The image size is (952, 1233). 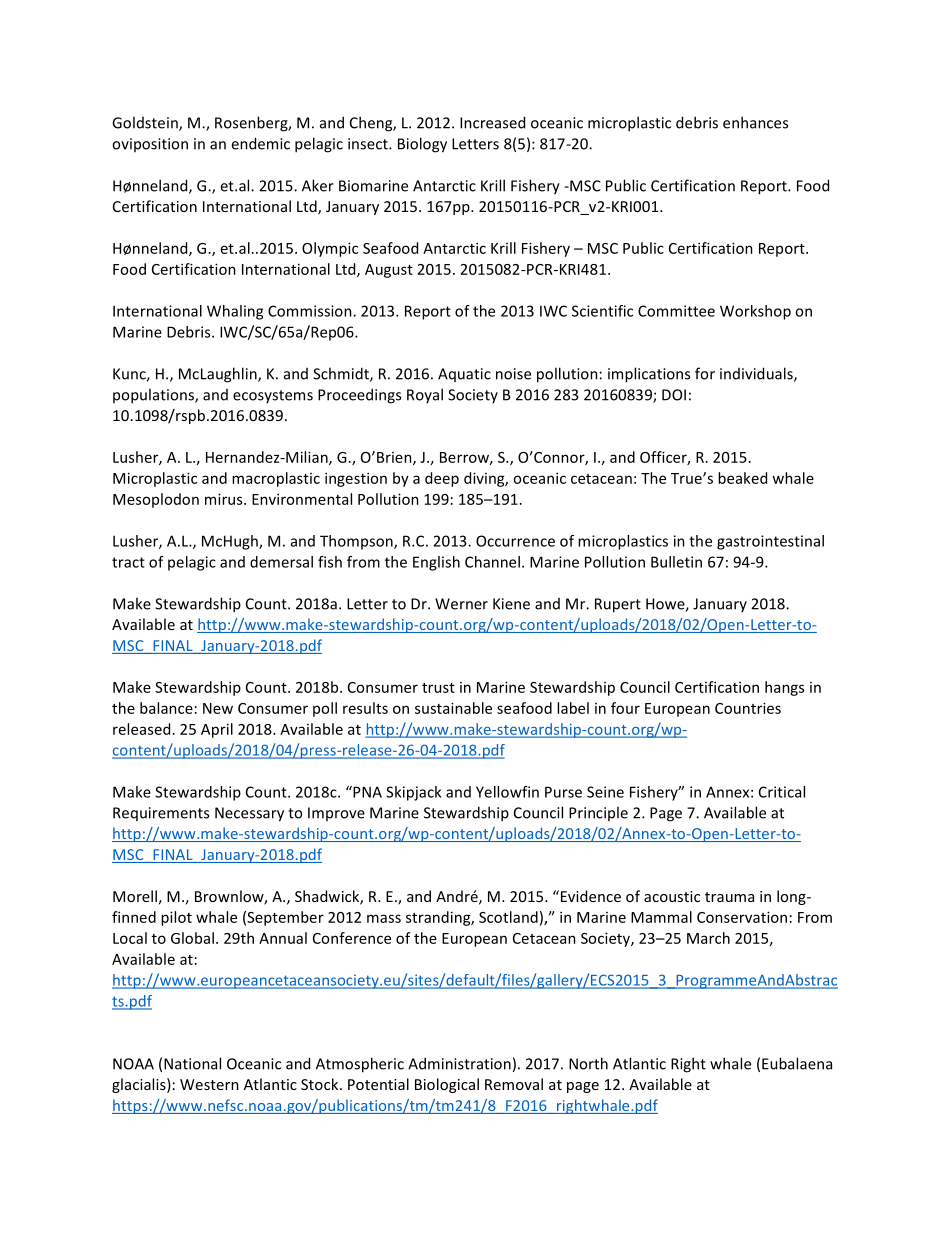 What do you see at coordinates (782, 792) in the screenshot?
I see `Critical` at bounding box center [782, 792].
